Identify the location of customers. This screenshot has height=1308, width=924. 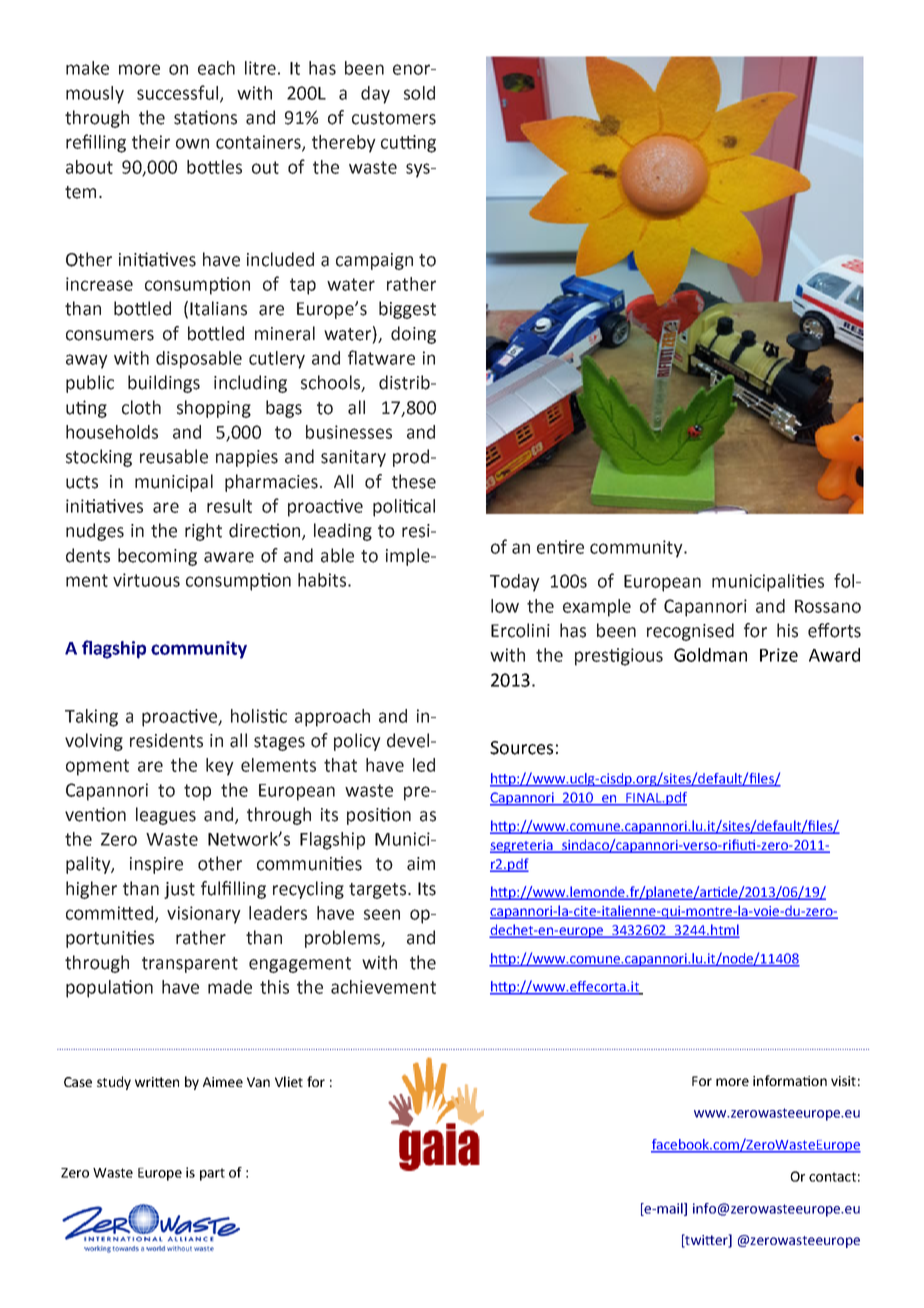
(394, 118).
